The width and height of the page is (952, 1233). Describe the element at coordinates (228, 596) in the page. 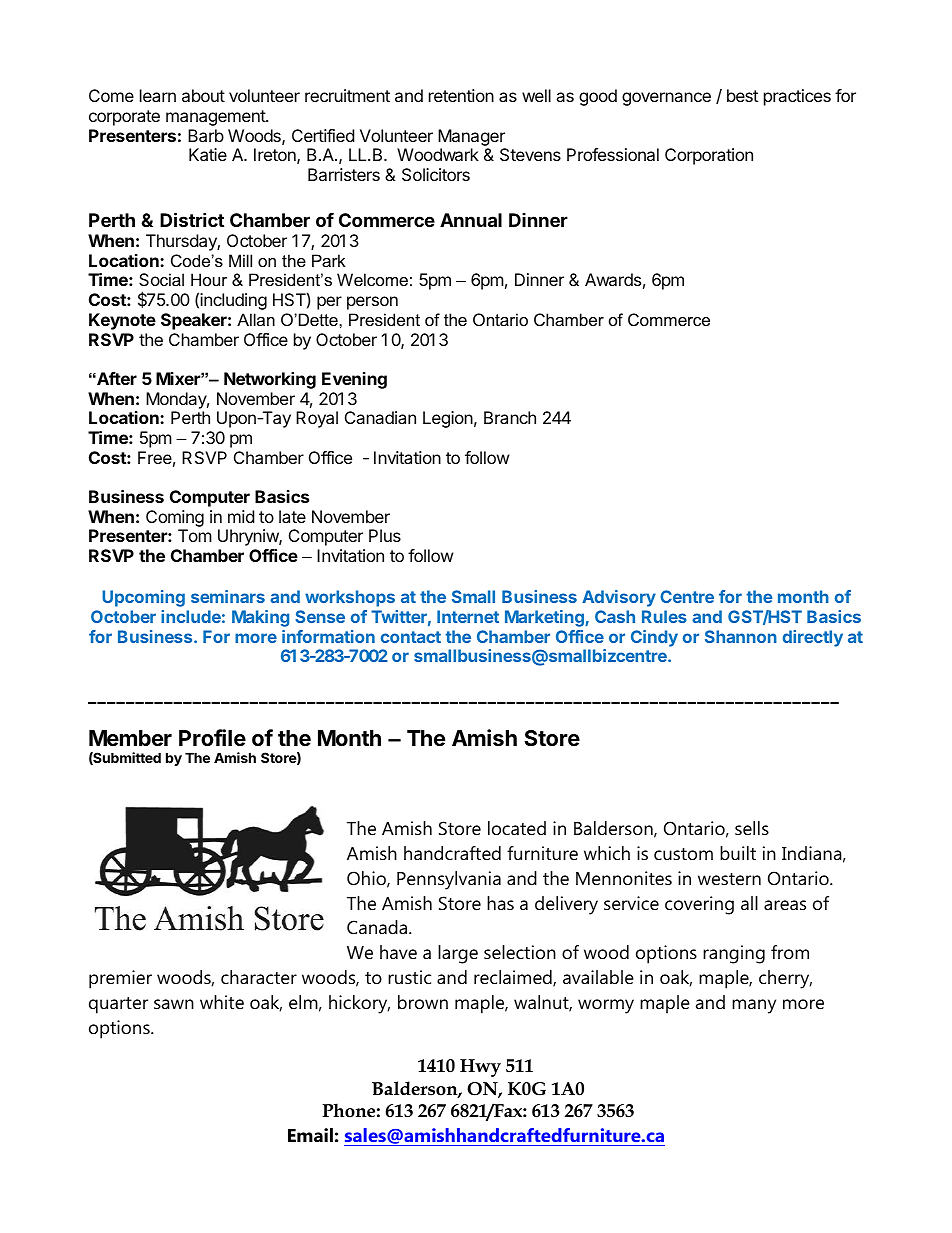

I see `seminars` at that location.
